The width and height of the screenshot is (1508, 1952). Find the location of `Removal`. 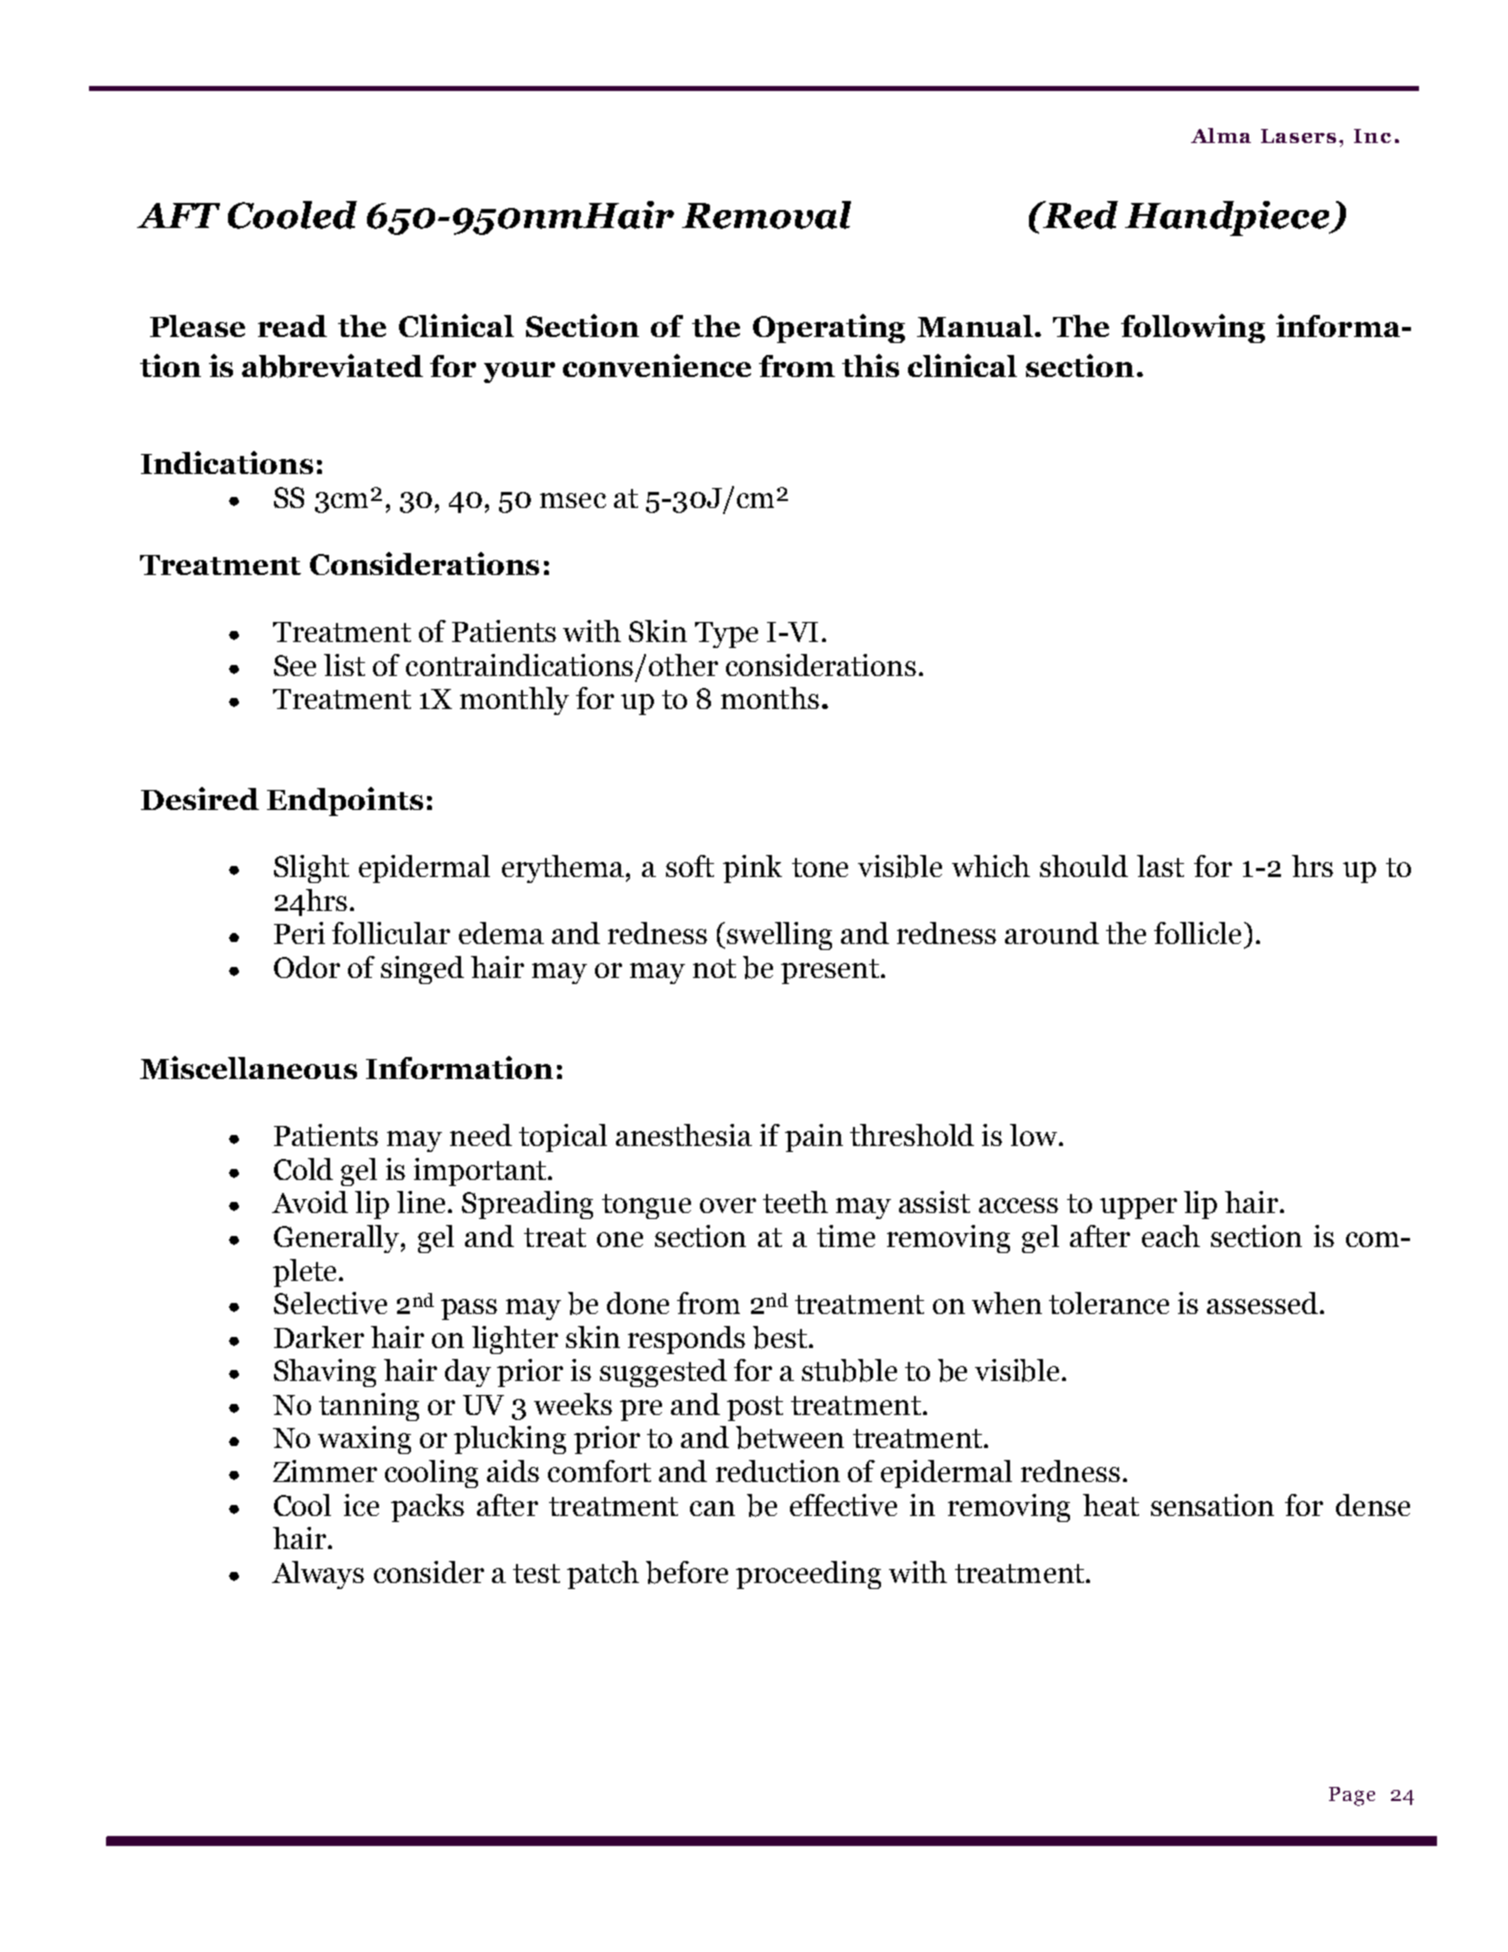

Removal is located at coordinates (766, 215).
